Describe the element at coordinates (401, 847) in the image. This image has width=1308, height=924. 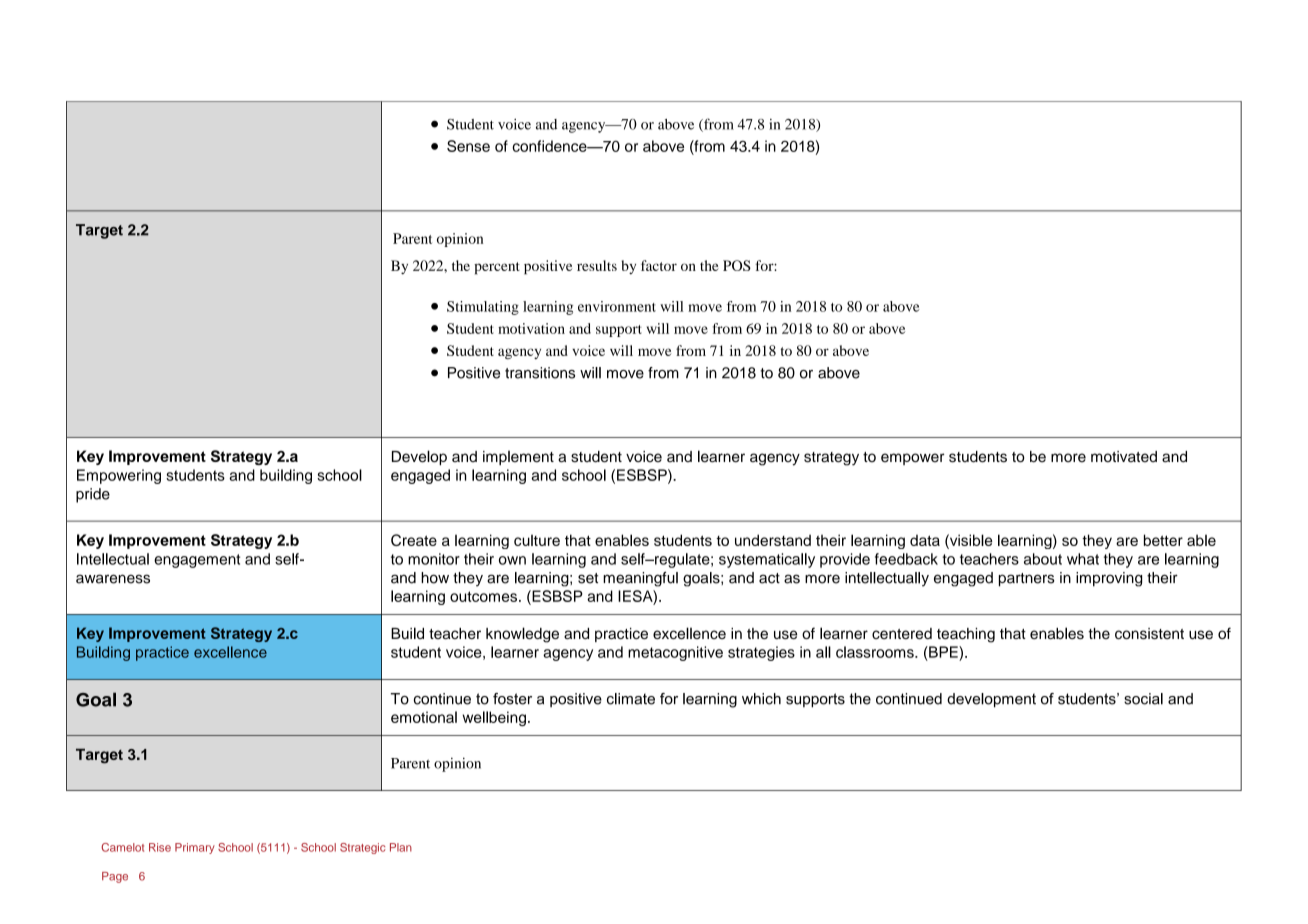
I see `Plan` at that location.
